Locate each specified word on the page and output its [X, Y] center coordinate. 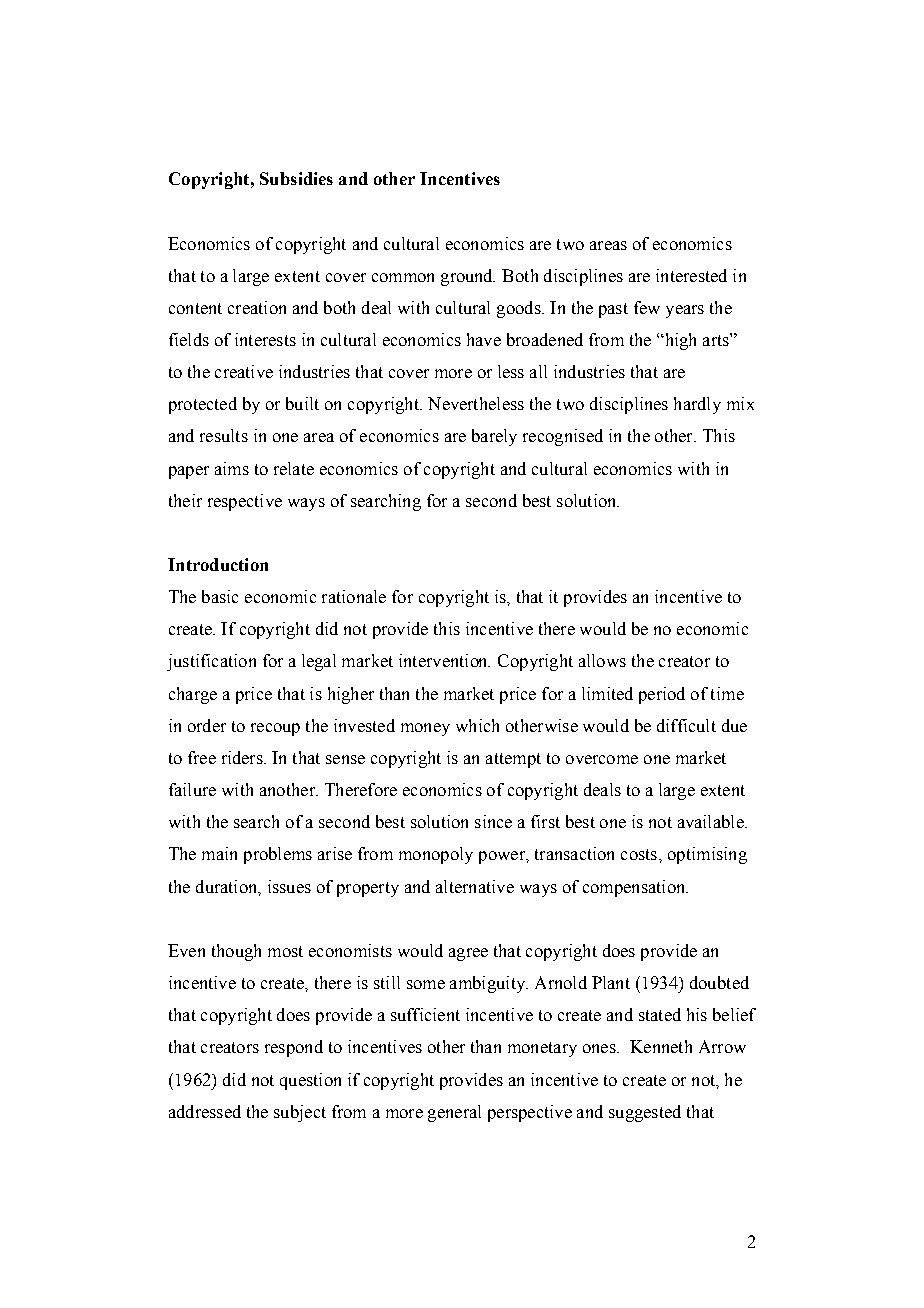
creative [244, 371]
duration [228, 887]
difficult [686, 725]
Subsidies [296, 178]
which [477, 725]
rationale [354, 596]
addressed [205, 1111]
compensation [635, 888]
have [484, 339]
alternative [475, 886]
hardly [697, 405]
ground [468, 277]
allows [602, 660]
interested [691, 275]
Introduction [218, 564]
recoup [275, 729]
